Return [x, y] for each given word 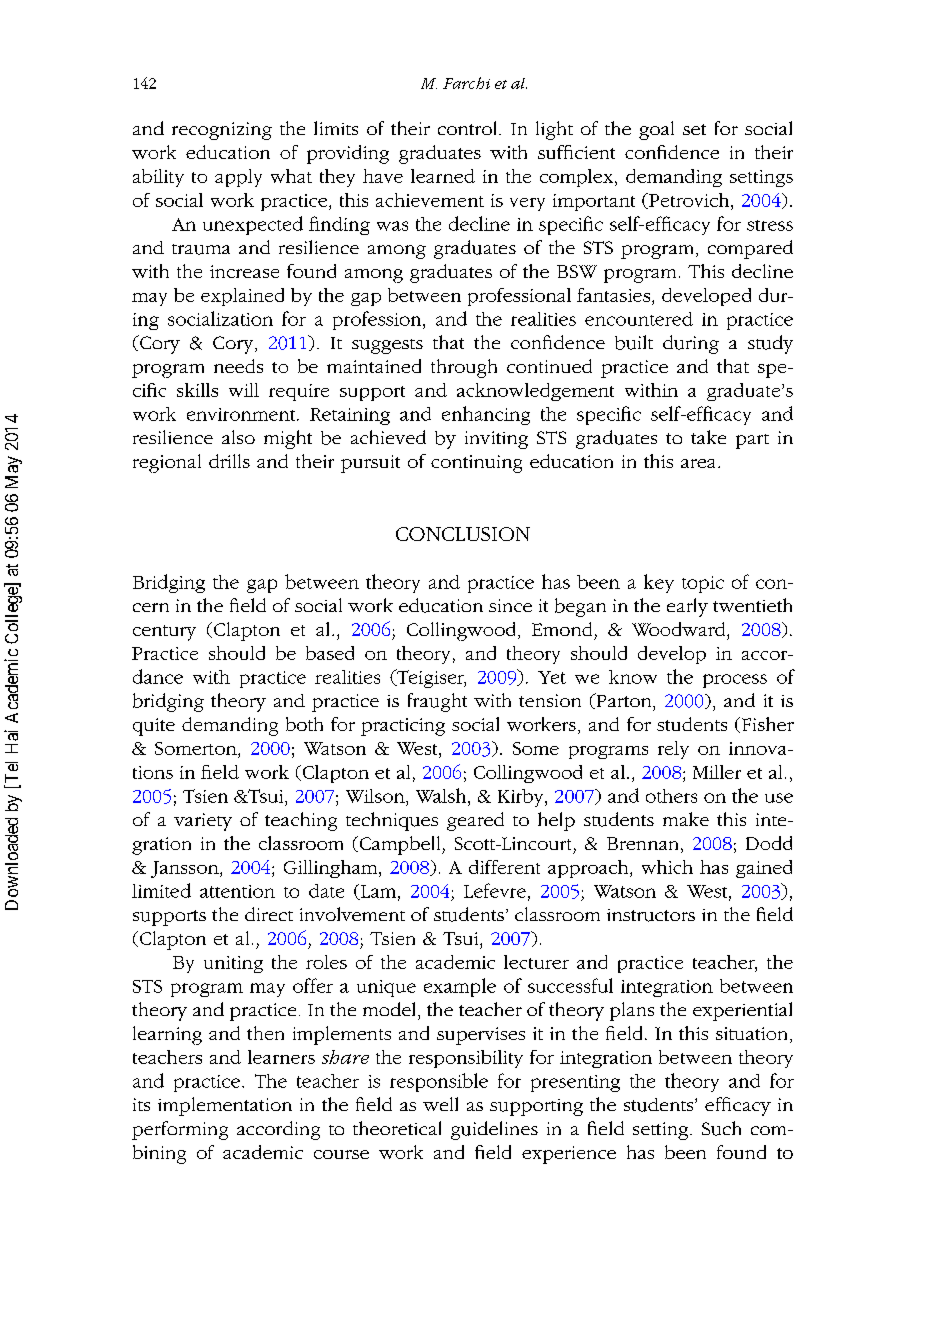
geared [475, 821]
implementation [225, 1106]
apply [238, 178]
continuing [476, 464]
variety [203, 822]
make [686, 819]
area [698, 463]
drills [229, 461]
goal [656, 130]
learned [443, 176]
